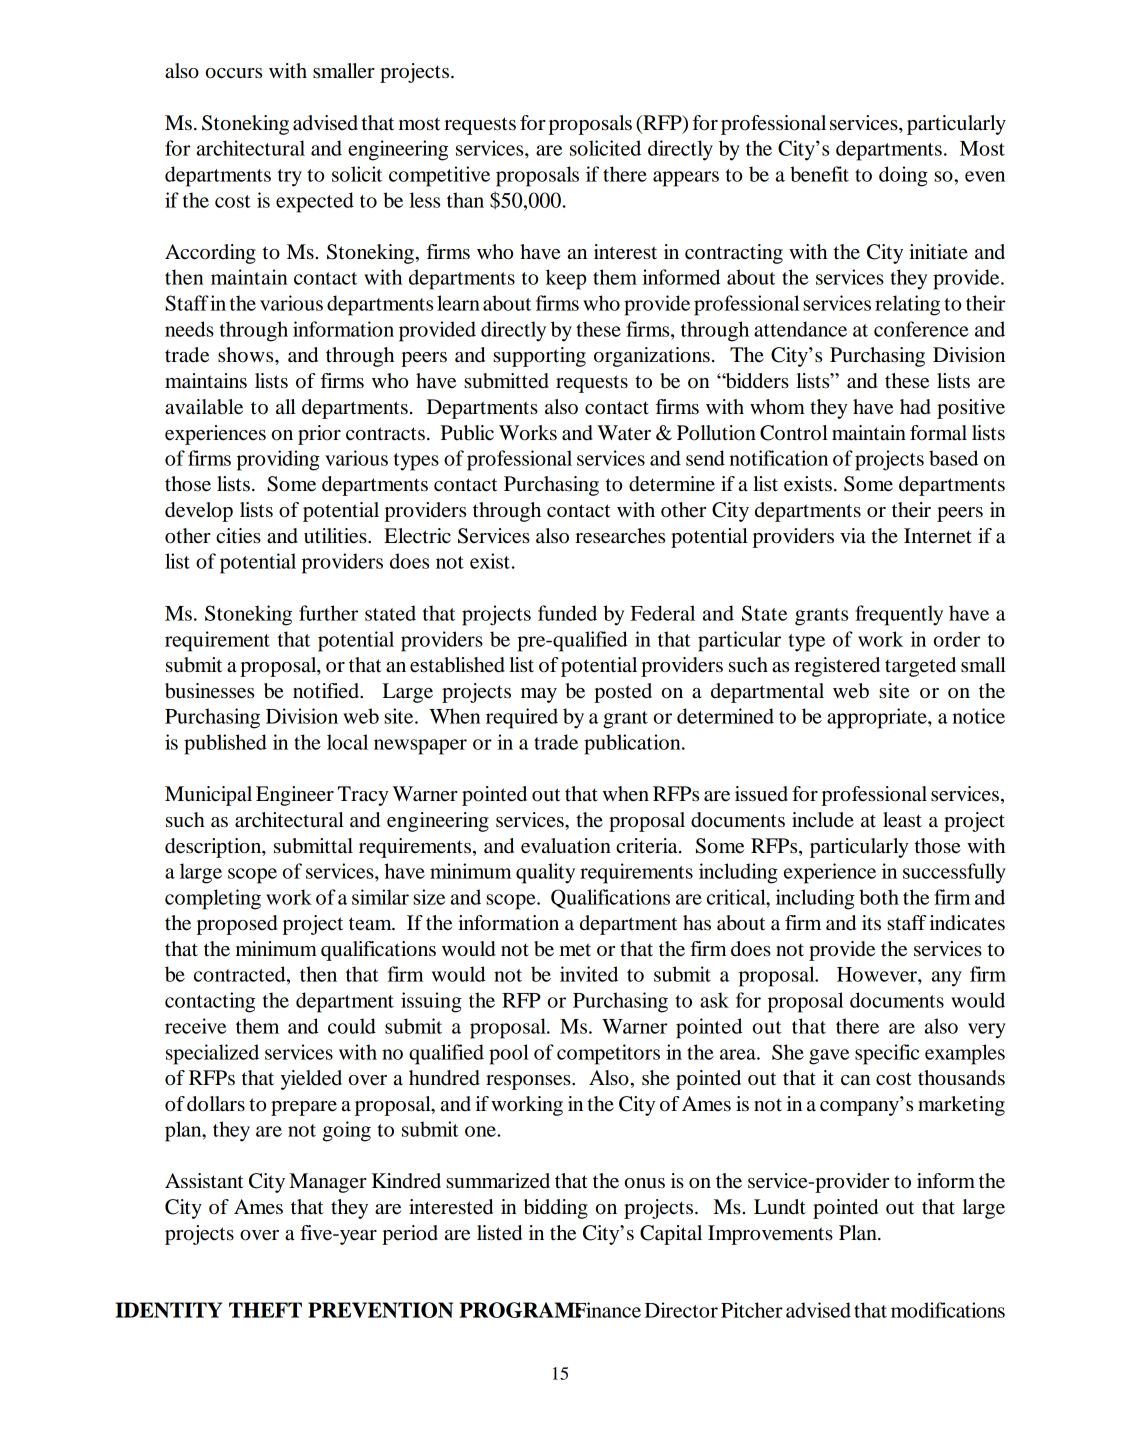 Image resolution: width=1121 pixels, height=1450 pixels. I want to click on THEFT, so click(265, 1310).
